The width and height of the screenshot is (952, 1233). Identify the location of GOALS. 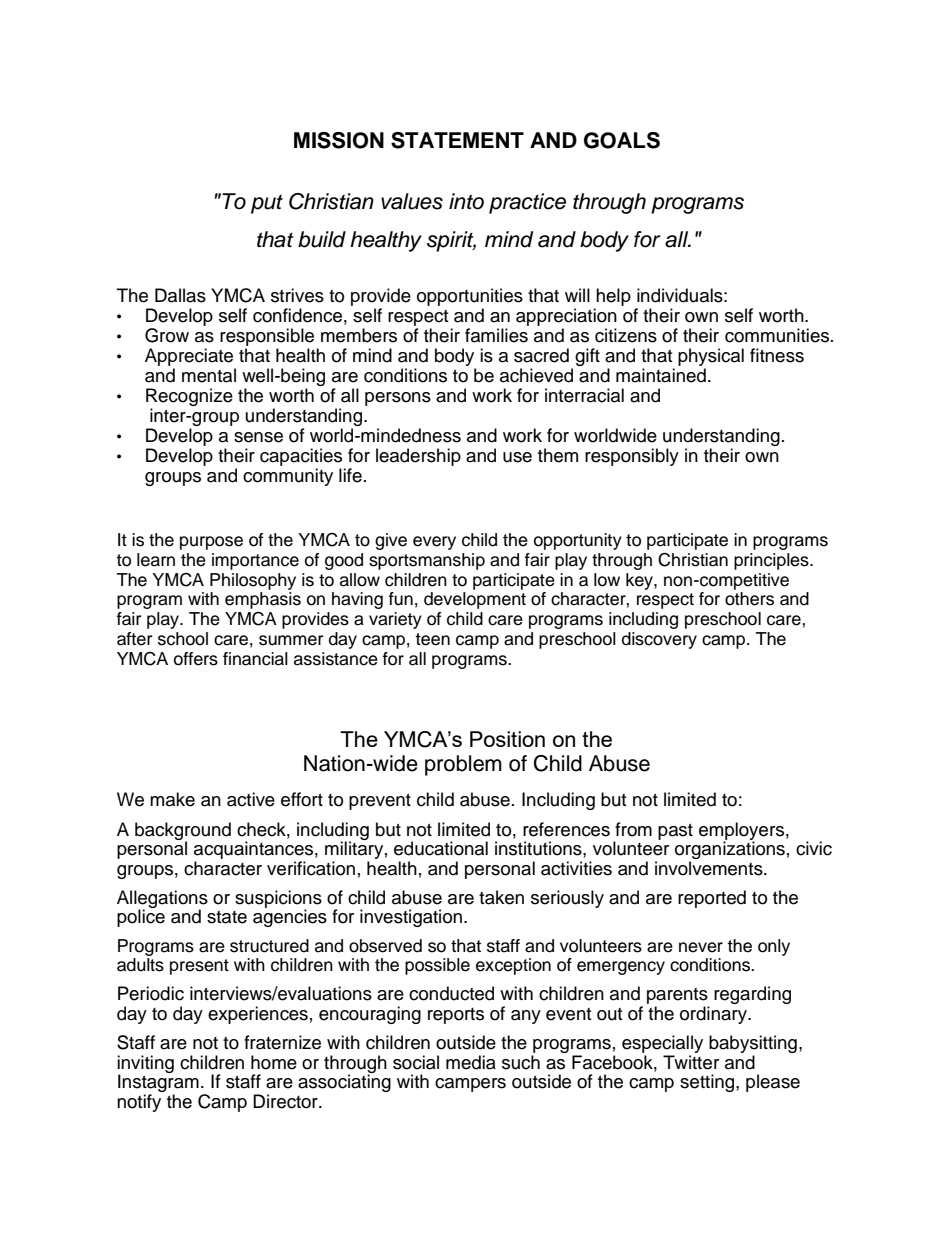
(622, 140).
